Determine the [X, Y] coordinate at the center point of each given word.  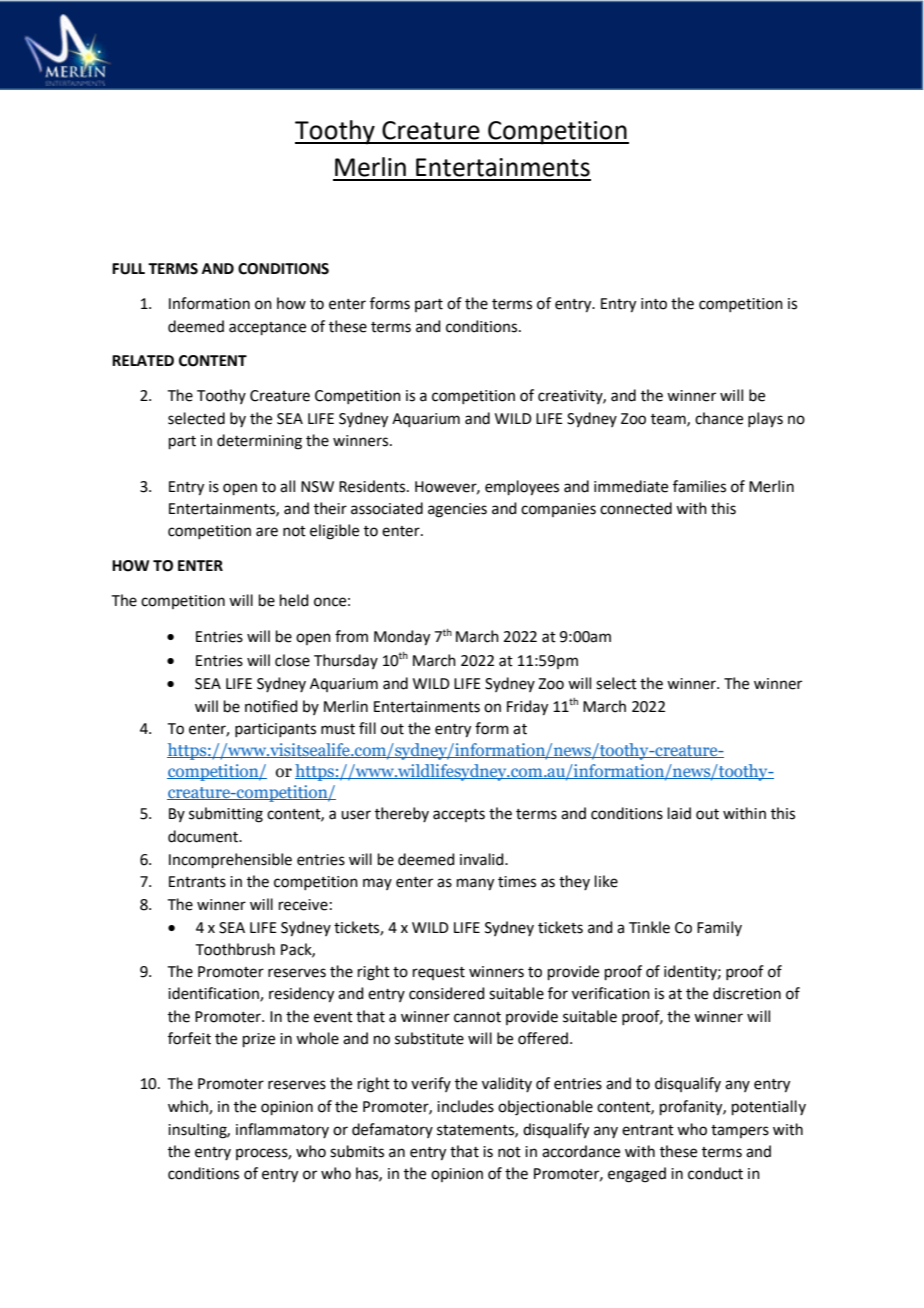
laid [679, 813]
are [267, 532]
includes [465, 1106]
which [189, 1107]
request [439, 973]
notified [271, 706]
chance [719, 418]
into [654, 304]
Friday [527, 708]
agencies [457, 510]
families [699, 486]
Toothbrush [235, 949]
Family [719, 928]
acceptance [267, 328]
